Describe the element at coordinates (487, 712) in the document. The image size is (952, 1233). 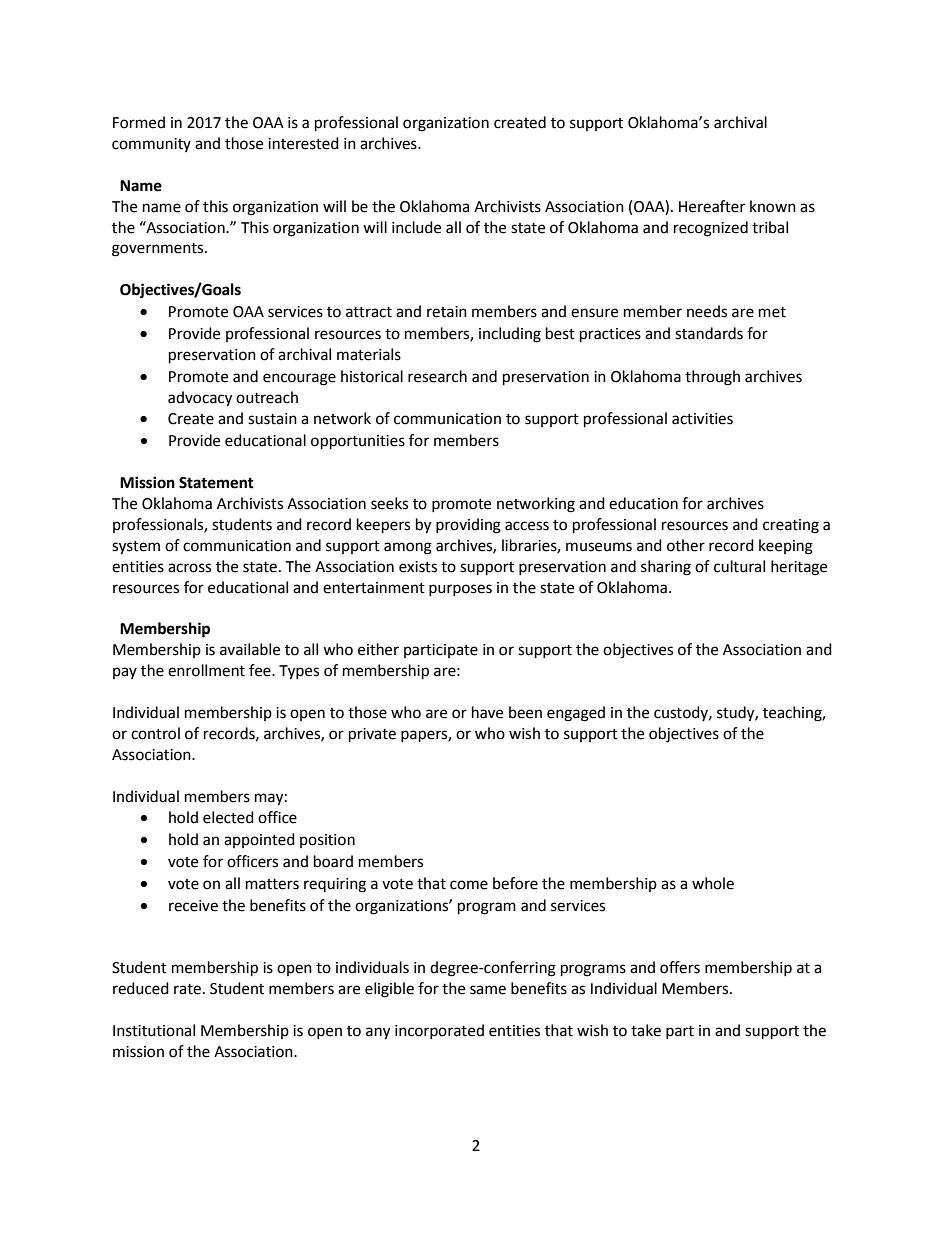
I see `have` at that location.
